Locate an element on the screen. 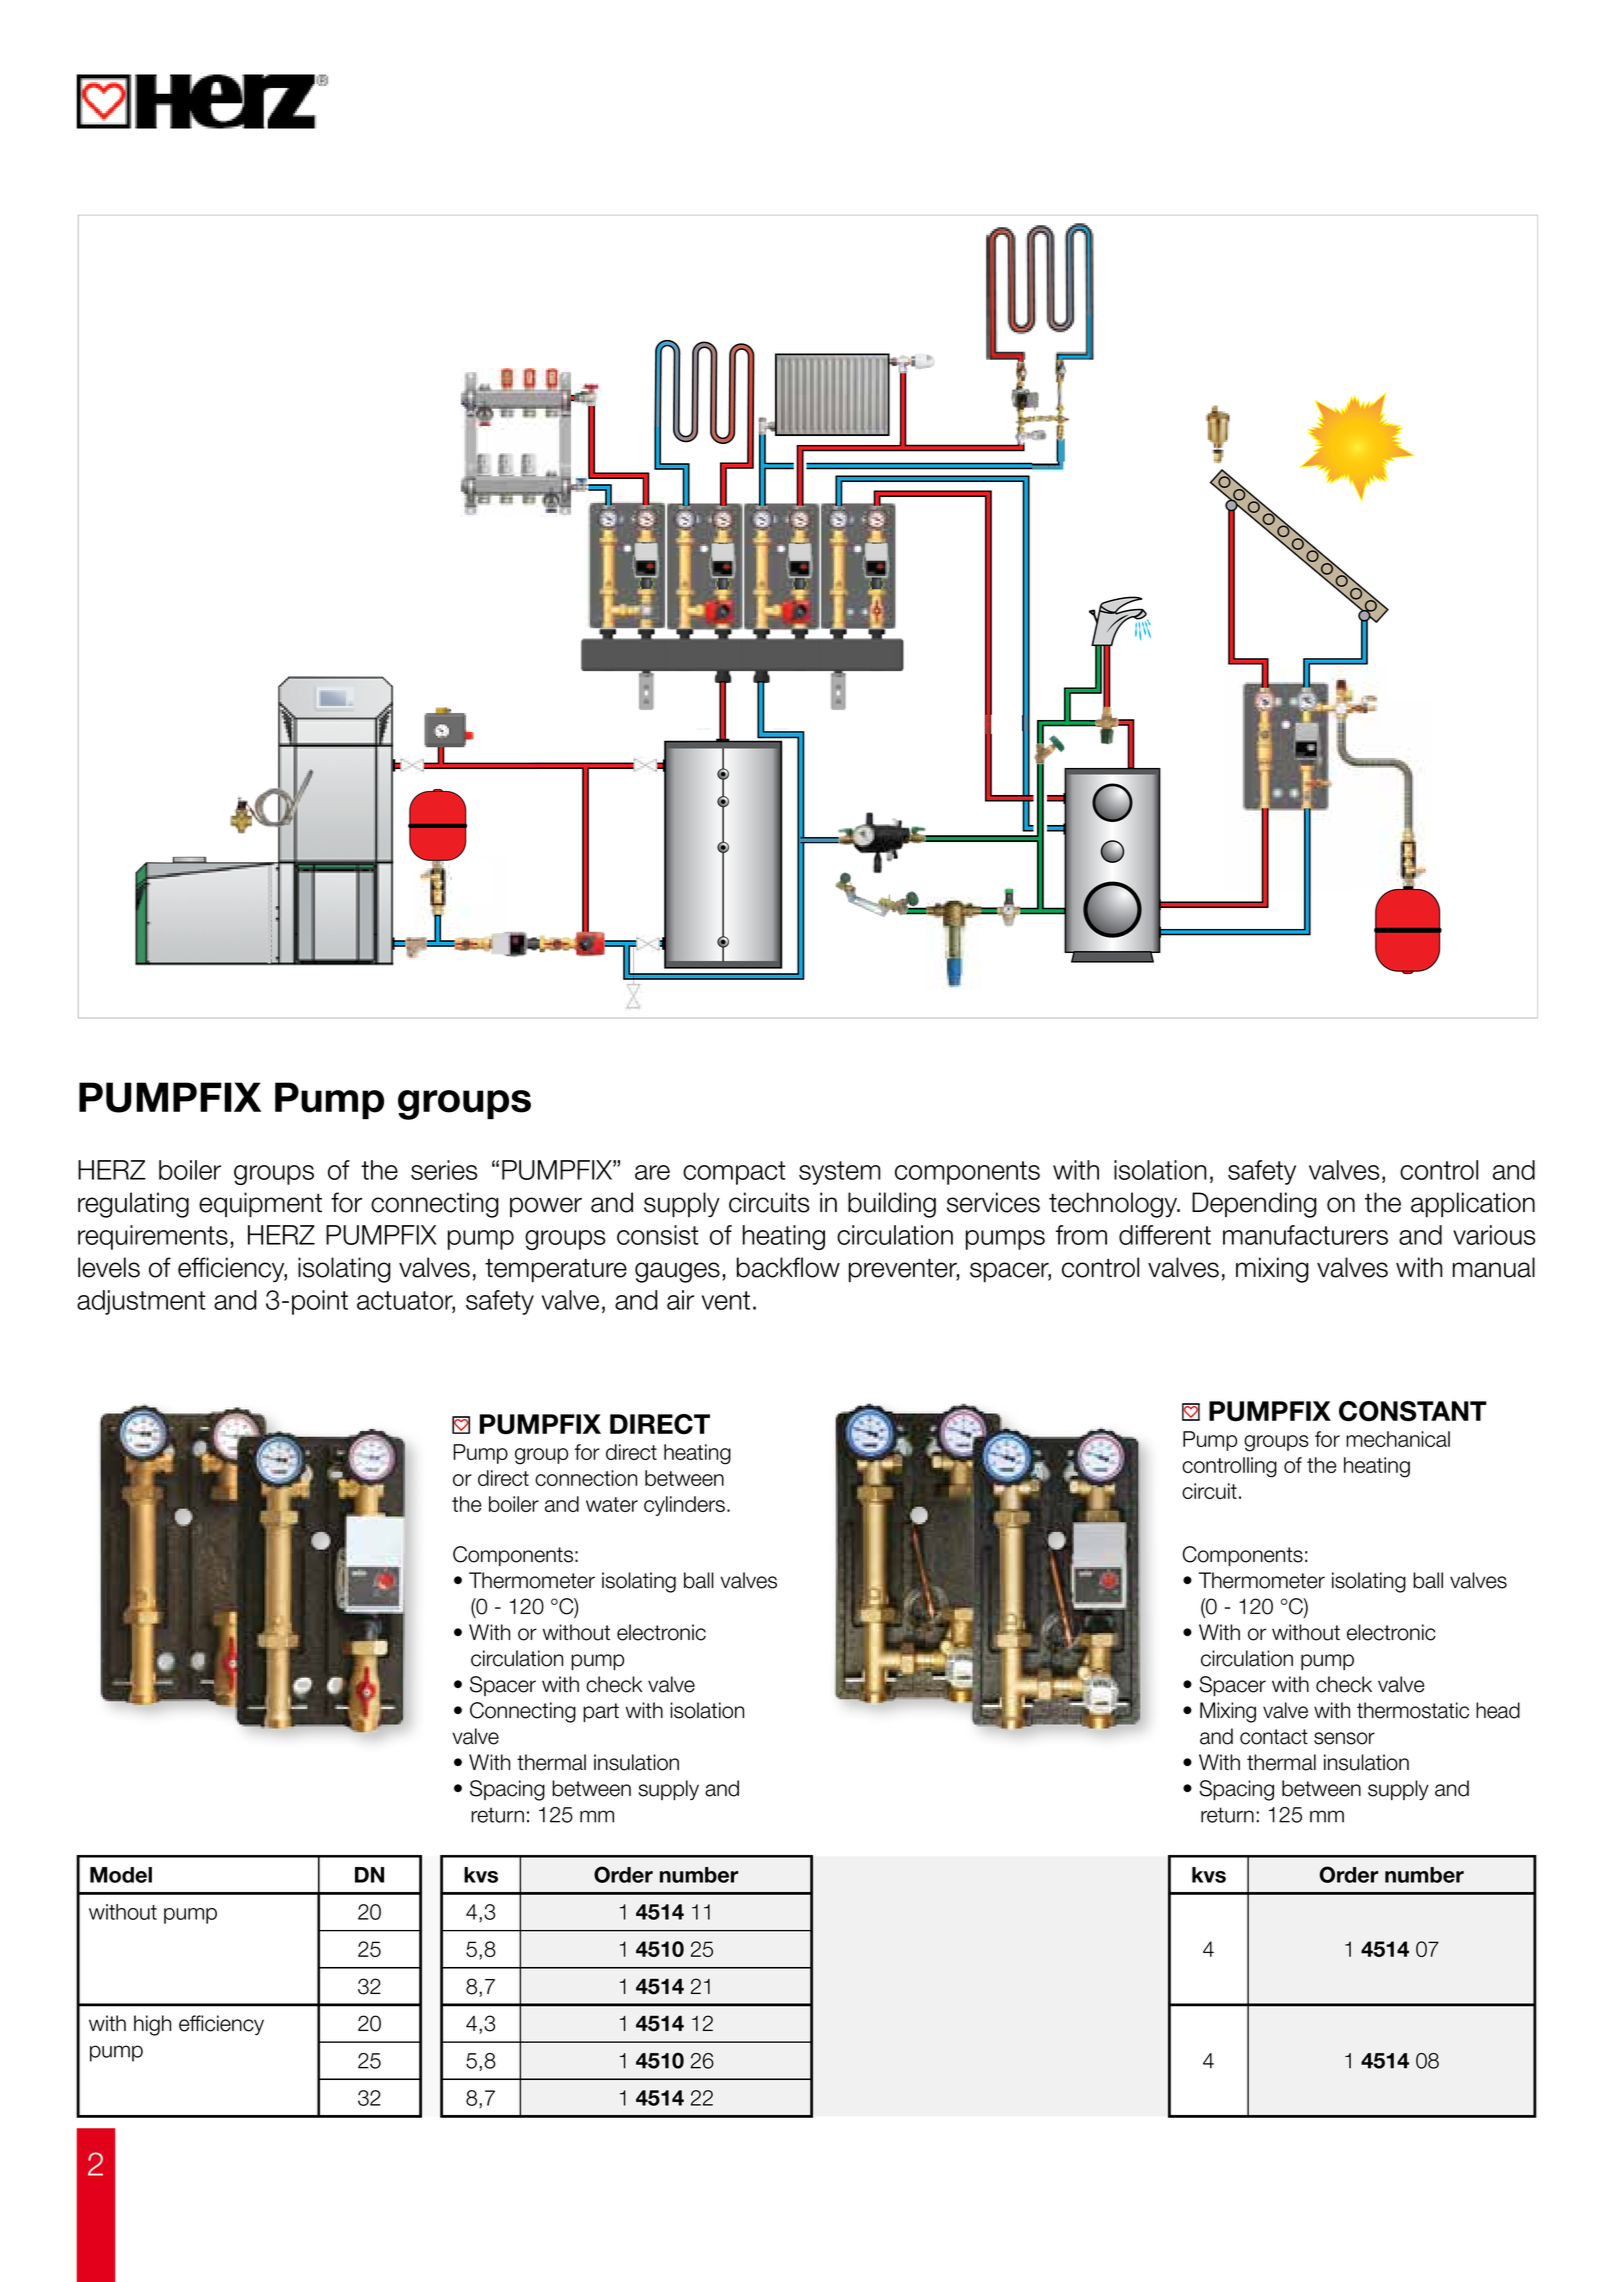 The height and width of the screenshot is (2282, 1613). cylinders is located at coordinates (684, 1506).
